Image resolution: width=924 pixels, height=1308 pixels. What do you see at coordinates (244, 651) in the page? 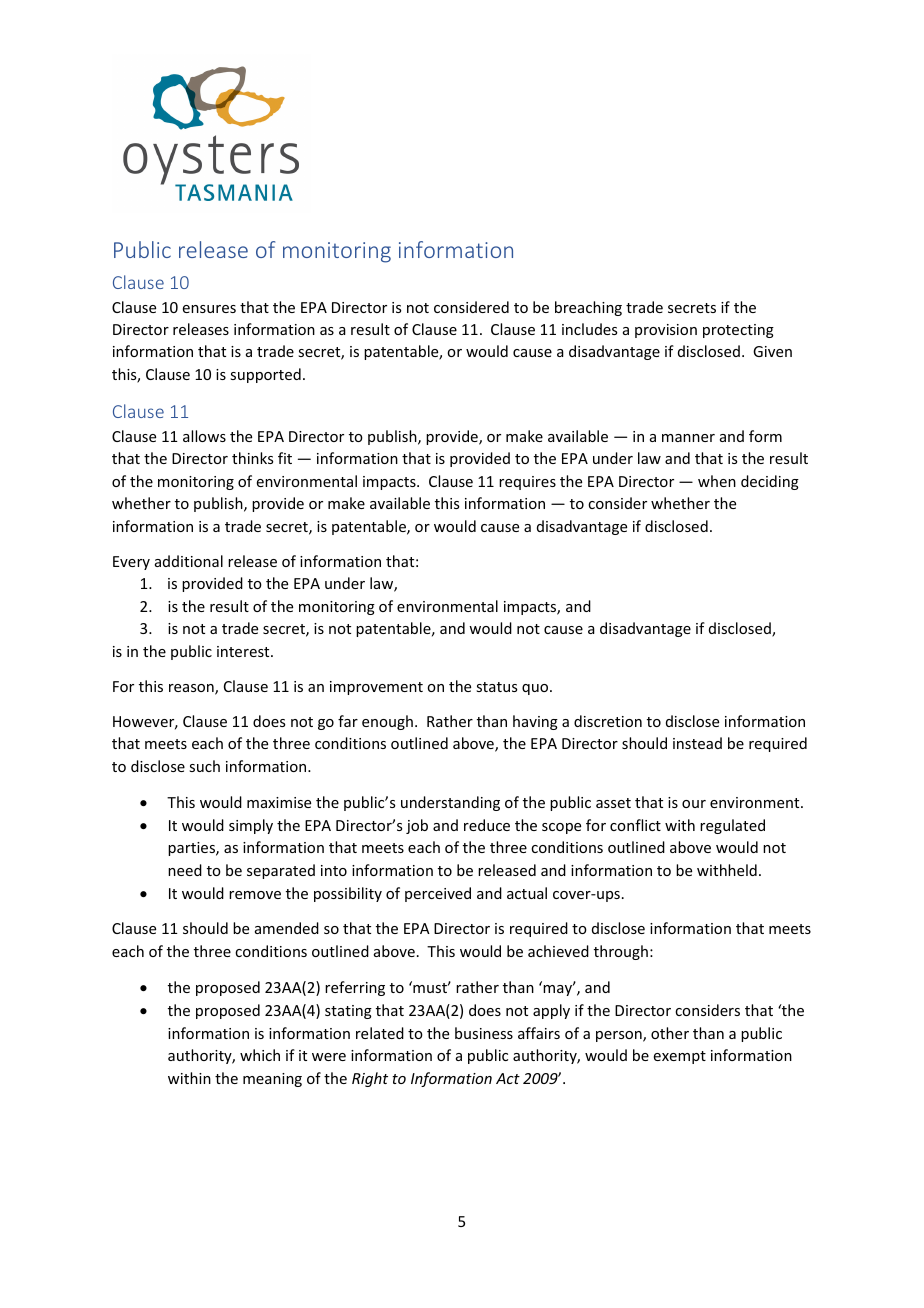
I see `interest` at bounding box center [244, 651].
